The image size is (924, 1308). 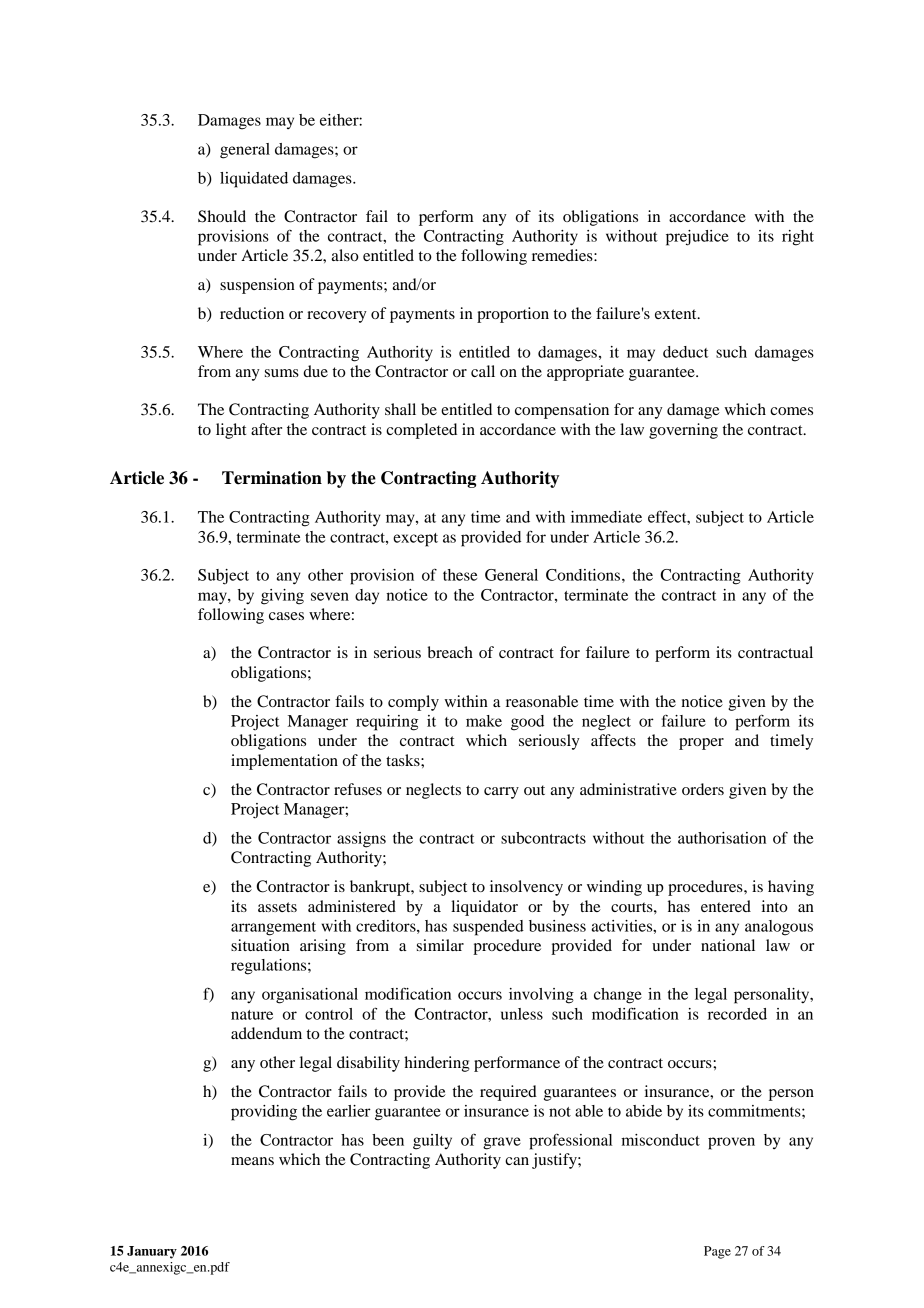 What do you see at coordinates (286, 616) in the page?
I see `cases` at bounding box center [286, 616].
